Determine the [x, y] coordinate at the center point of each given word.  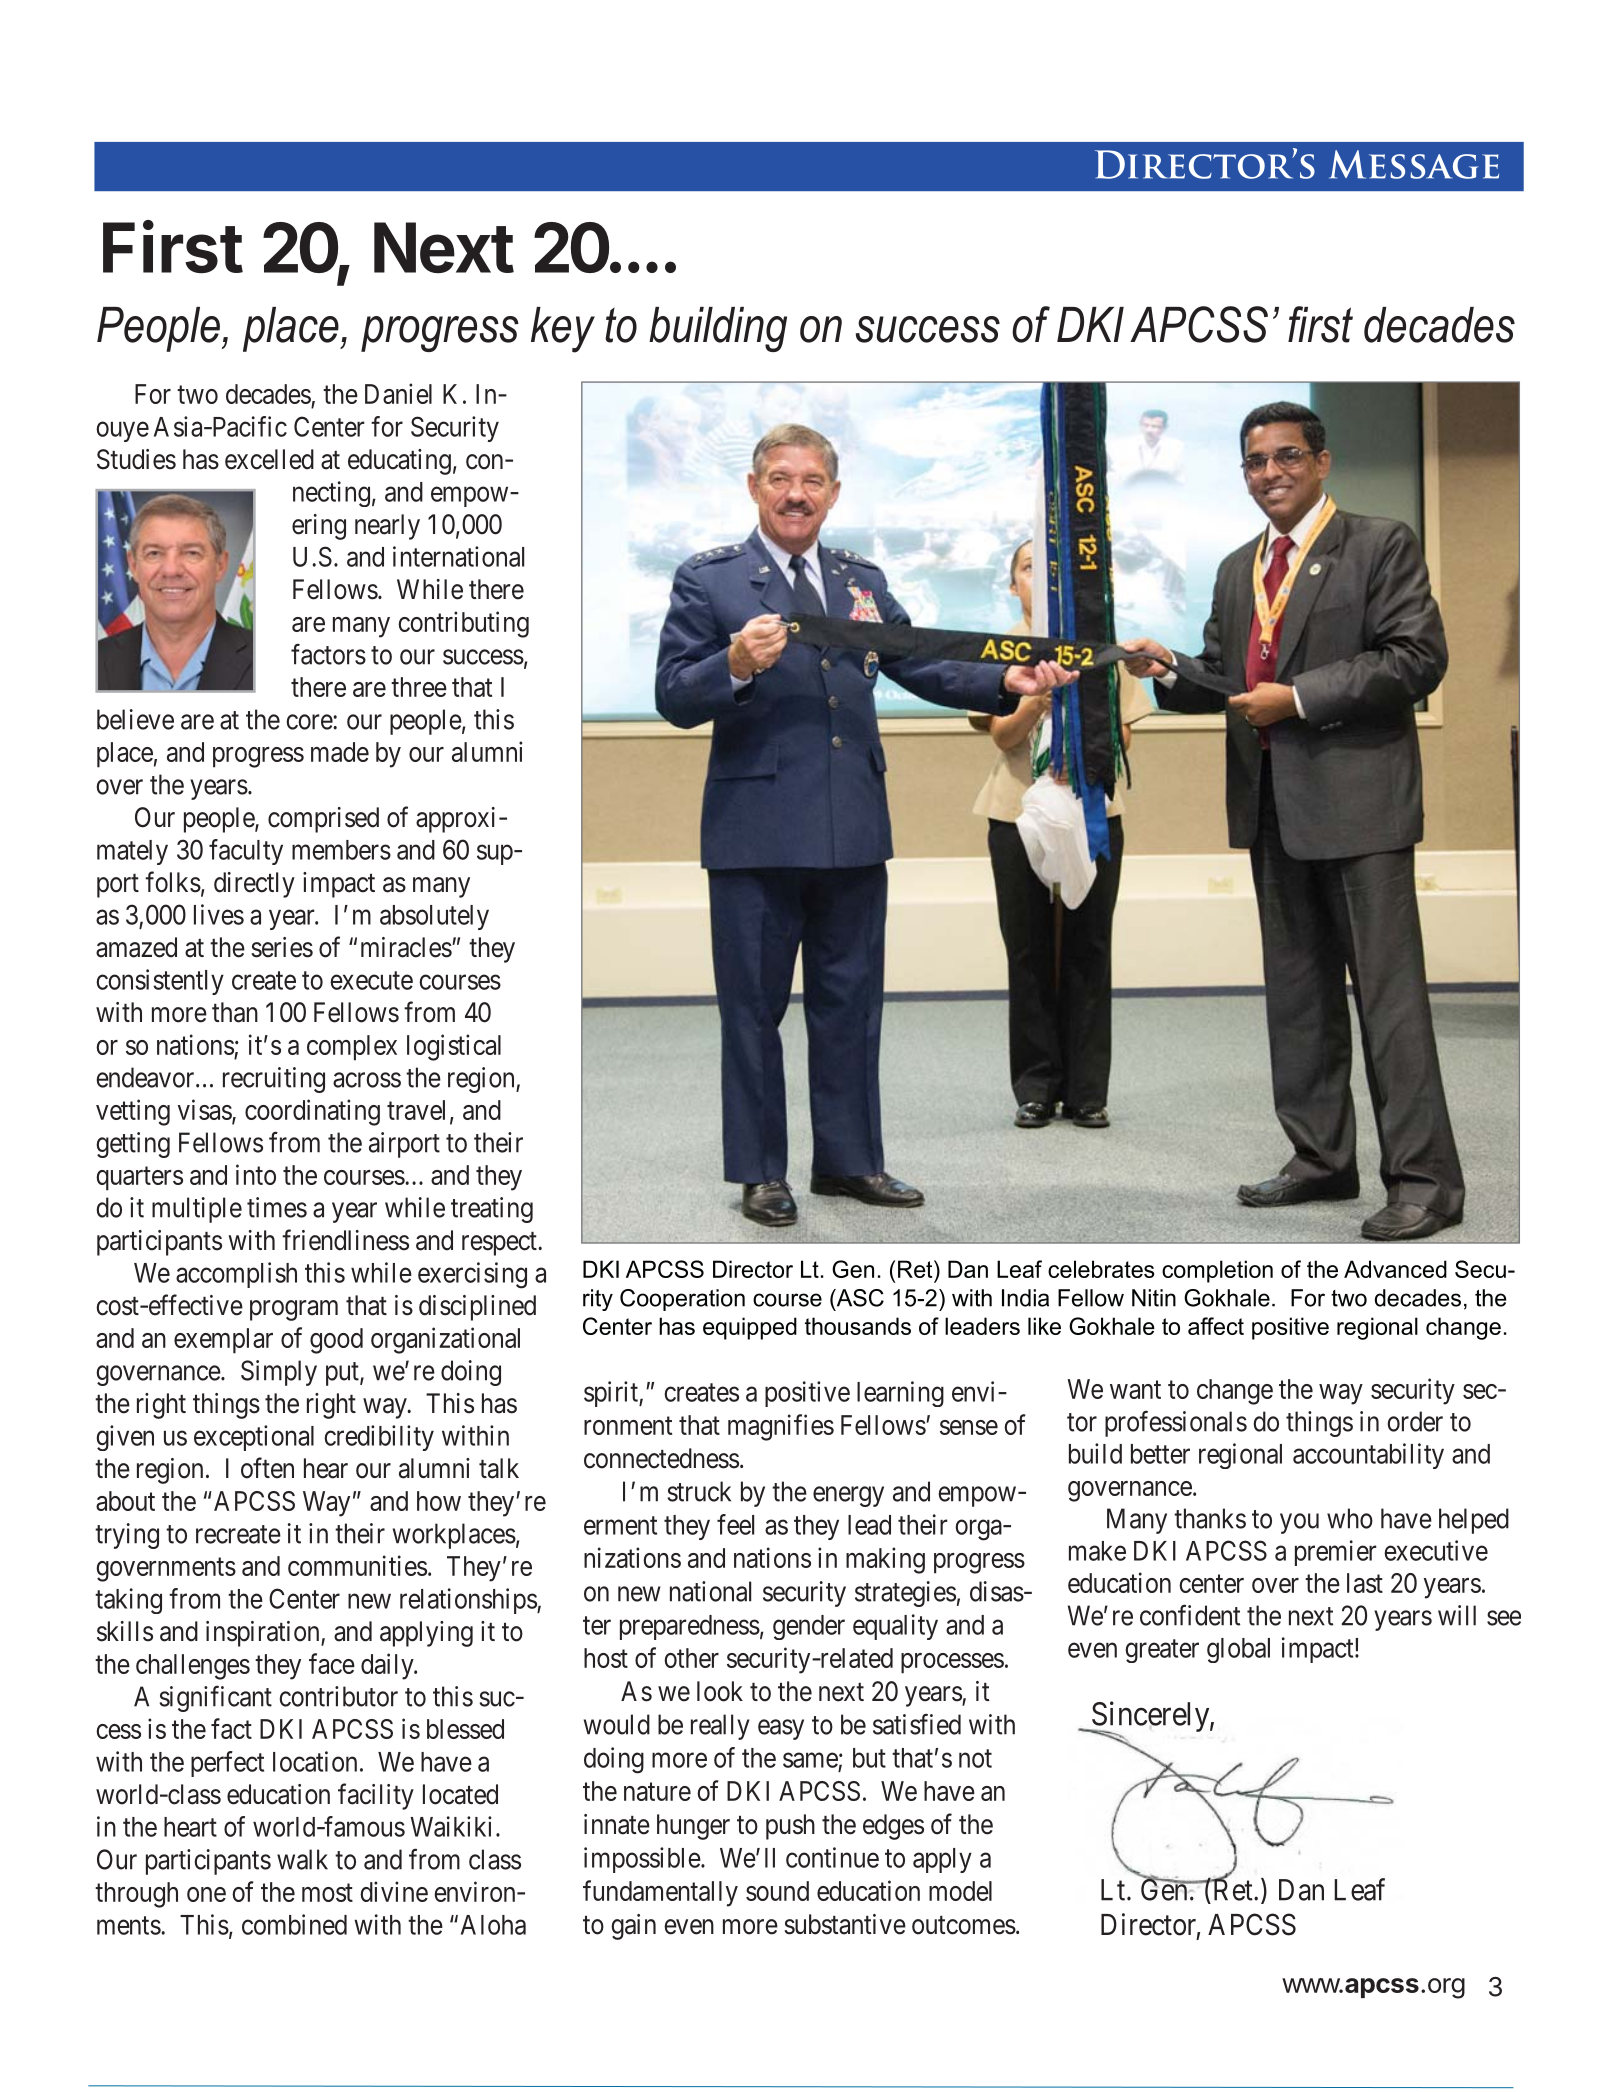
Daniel [398, 393]
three [419, 687]
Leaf [1359, 1889]
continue [832, 1857]
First [173, 247]
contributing [463, 624]
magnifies [781, 1427]
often [267, 1468]
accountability [1368, 1456]
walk [302, 1859]
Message [1414, 164]
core [310, 722]
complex [352, 1048]
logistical [454, 1047]
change [1235, 1392]
